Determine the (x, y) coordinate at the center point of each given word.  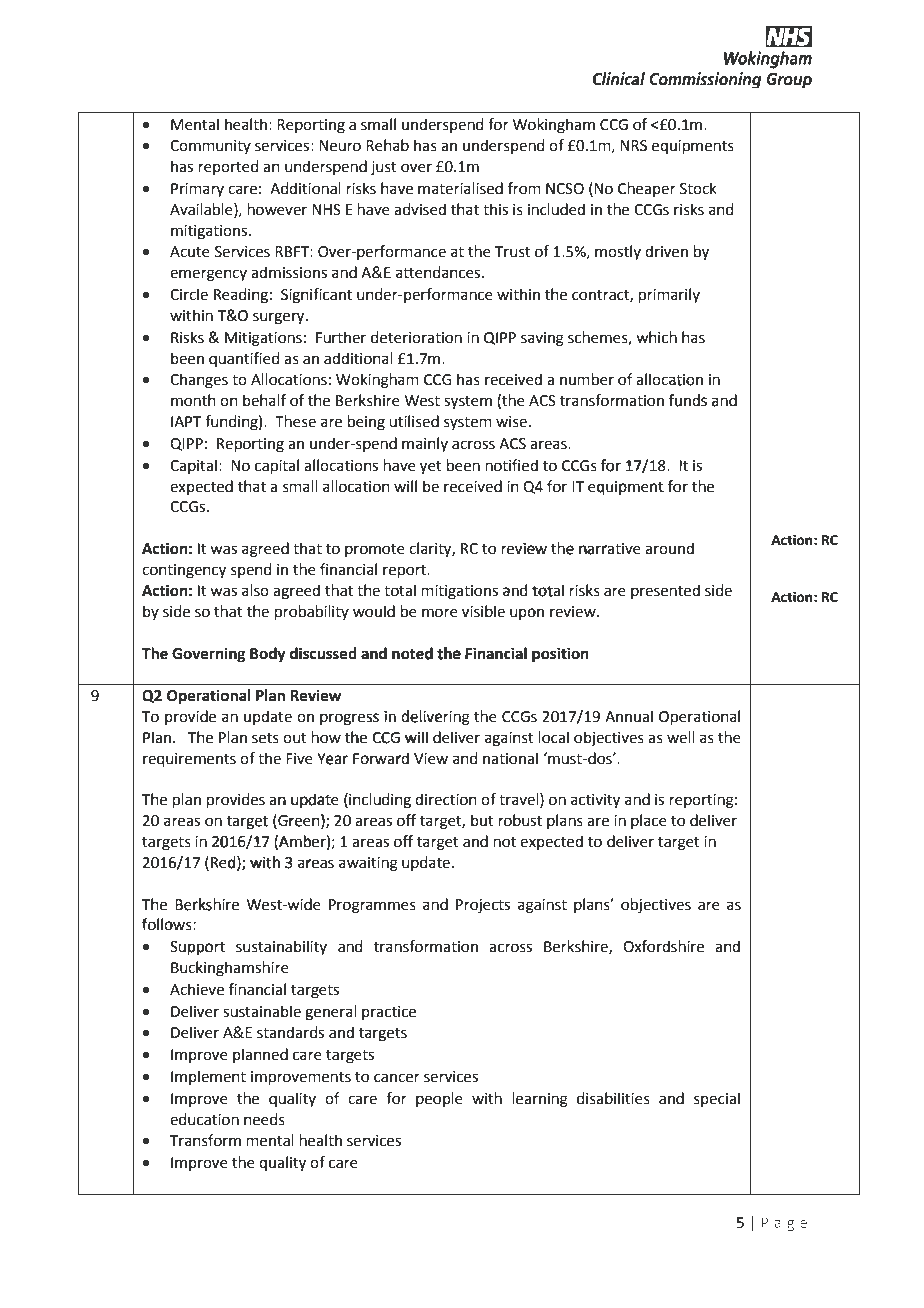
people (439, 1099)
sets (265, 738)
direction (446, 799)
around (669, 548)
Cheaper (647, 189)
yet (431, 468)
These (295, 421)
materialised (460, 188)
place (649, 821)
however (277, 209)
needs (264, 1119)
